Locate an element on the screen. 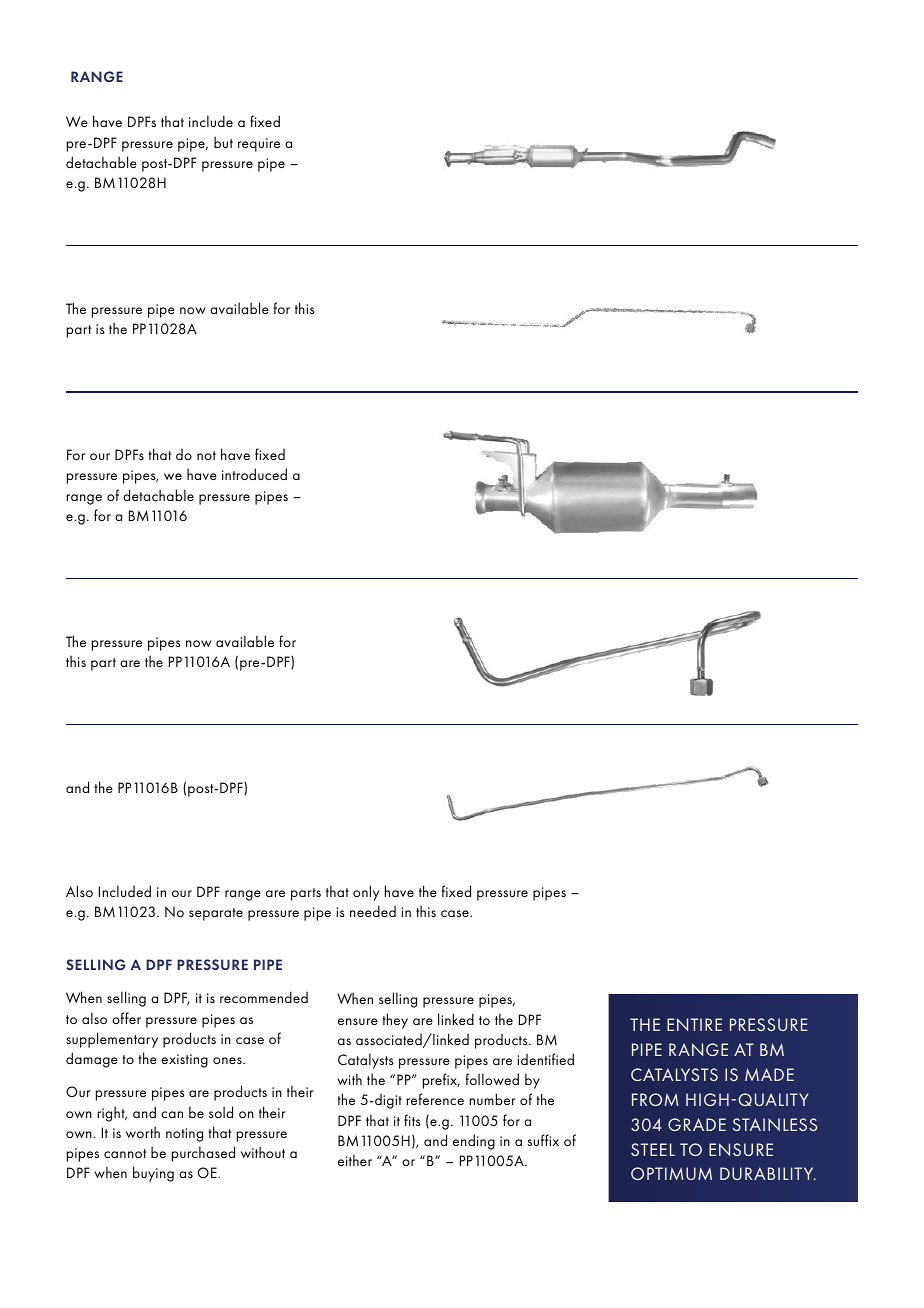  but is located at coordinates (223, 142).
